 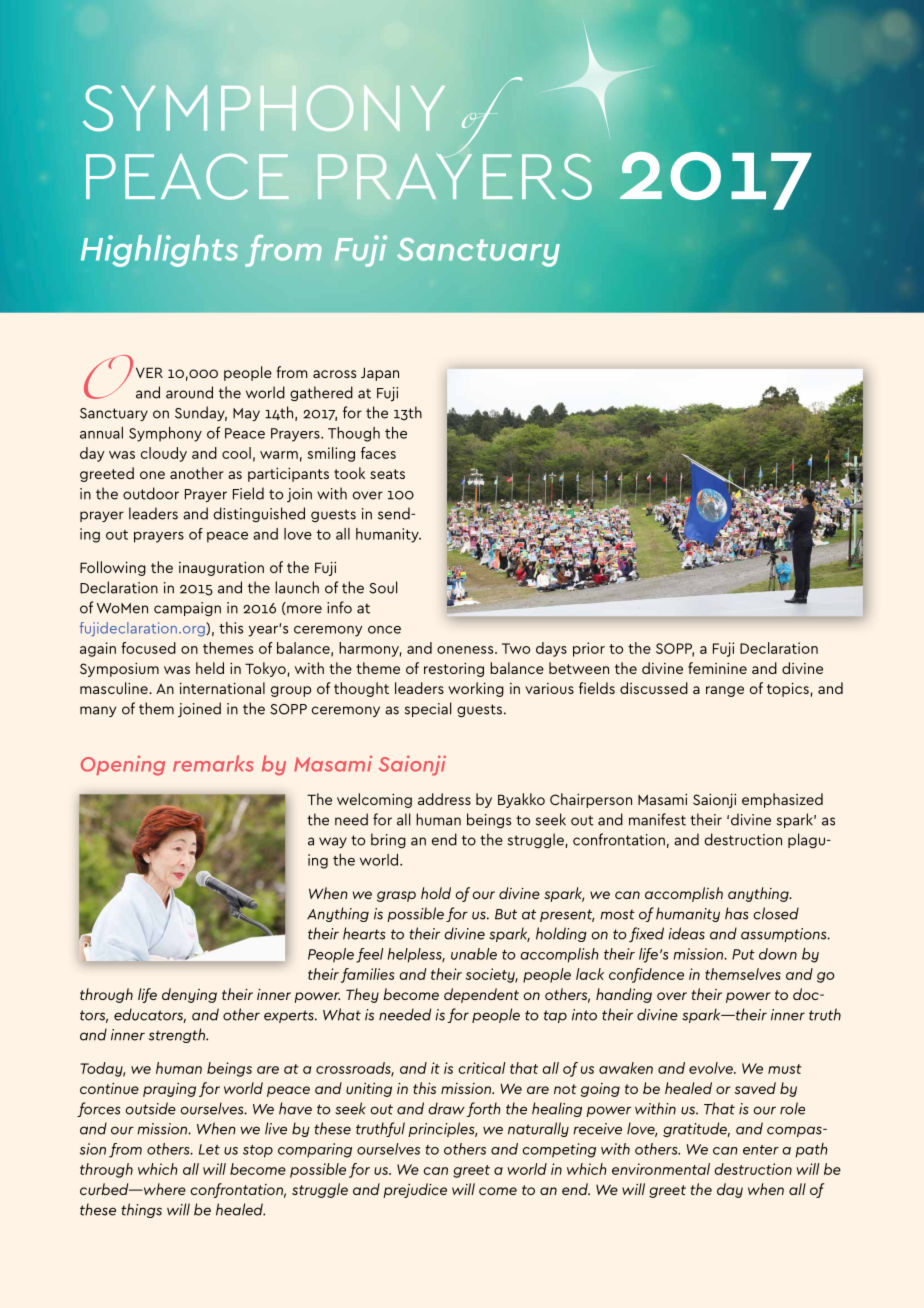 What do you see at coordinates (717, 668) in the screenshot?
I see `feminine` at bounding box center [717, 668].
